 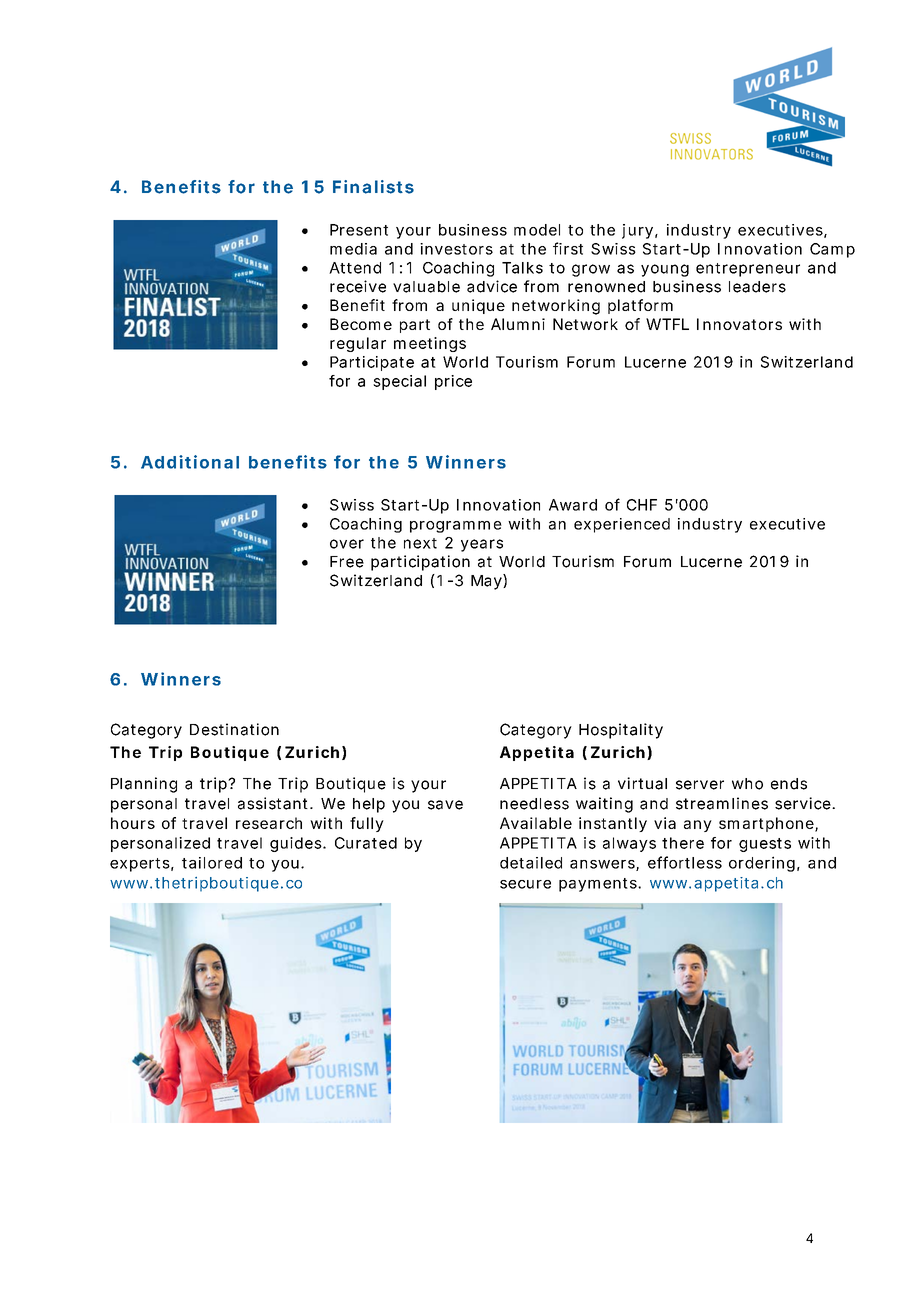 What do you see at coordinates (642, 505) in the screenshot?
I see `CHF` at bounding box center [642, 505].
